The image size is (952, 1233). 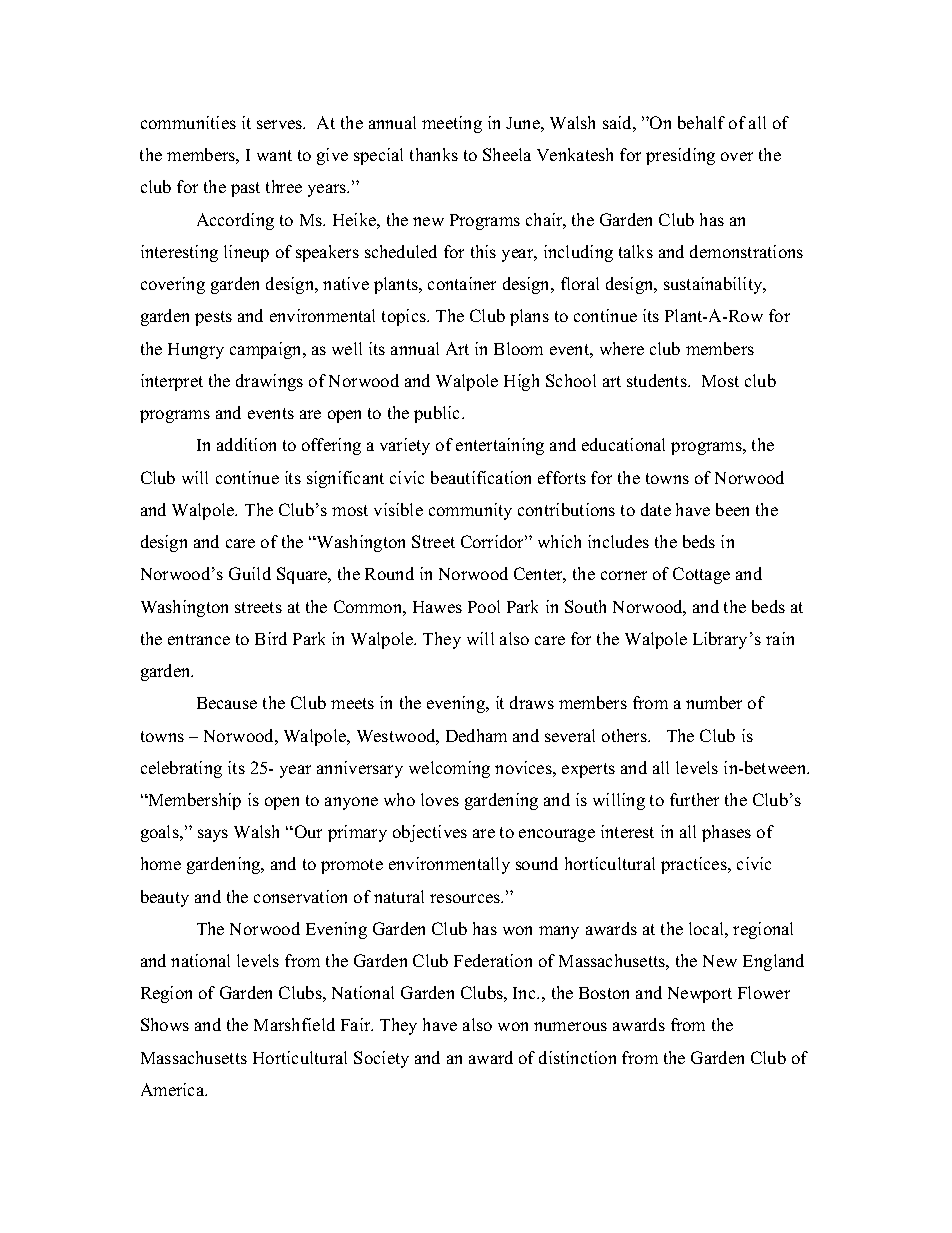 What do you see at coordinates (680, 156) in the image?
I see `presiding` at bounding box center [680, 156].
